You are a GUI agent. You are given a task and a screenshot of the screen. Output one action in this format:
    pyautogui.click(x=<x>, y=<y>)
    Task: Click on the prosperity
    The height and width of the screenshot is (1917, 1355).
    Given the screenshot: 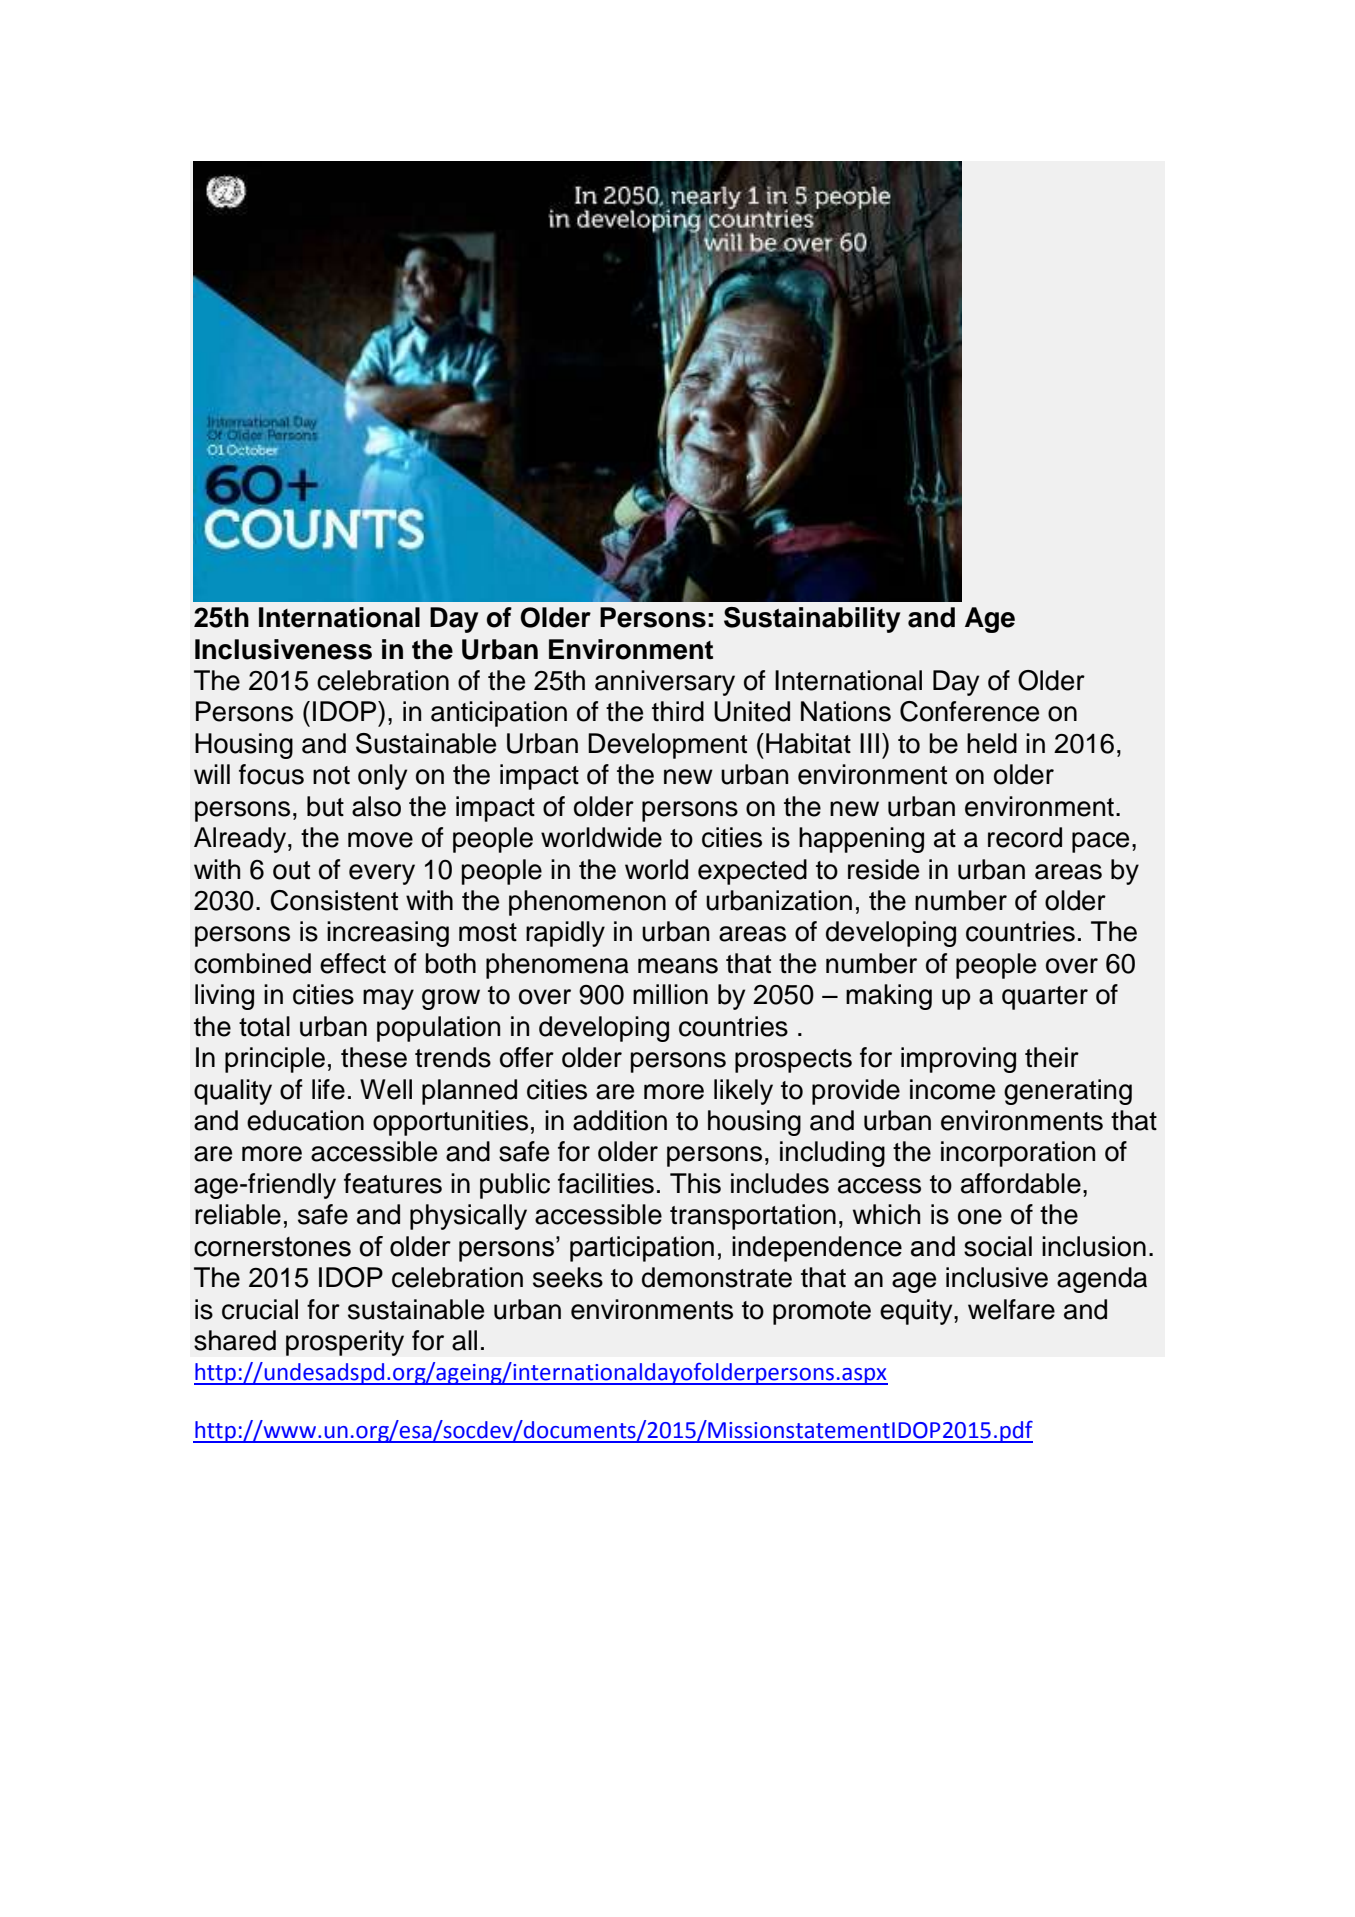 What is the action you would take?
    pyautogui.click(x=345, y=1343)
